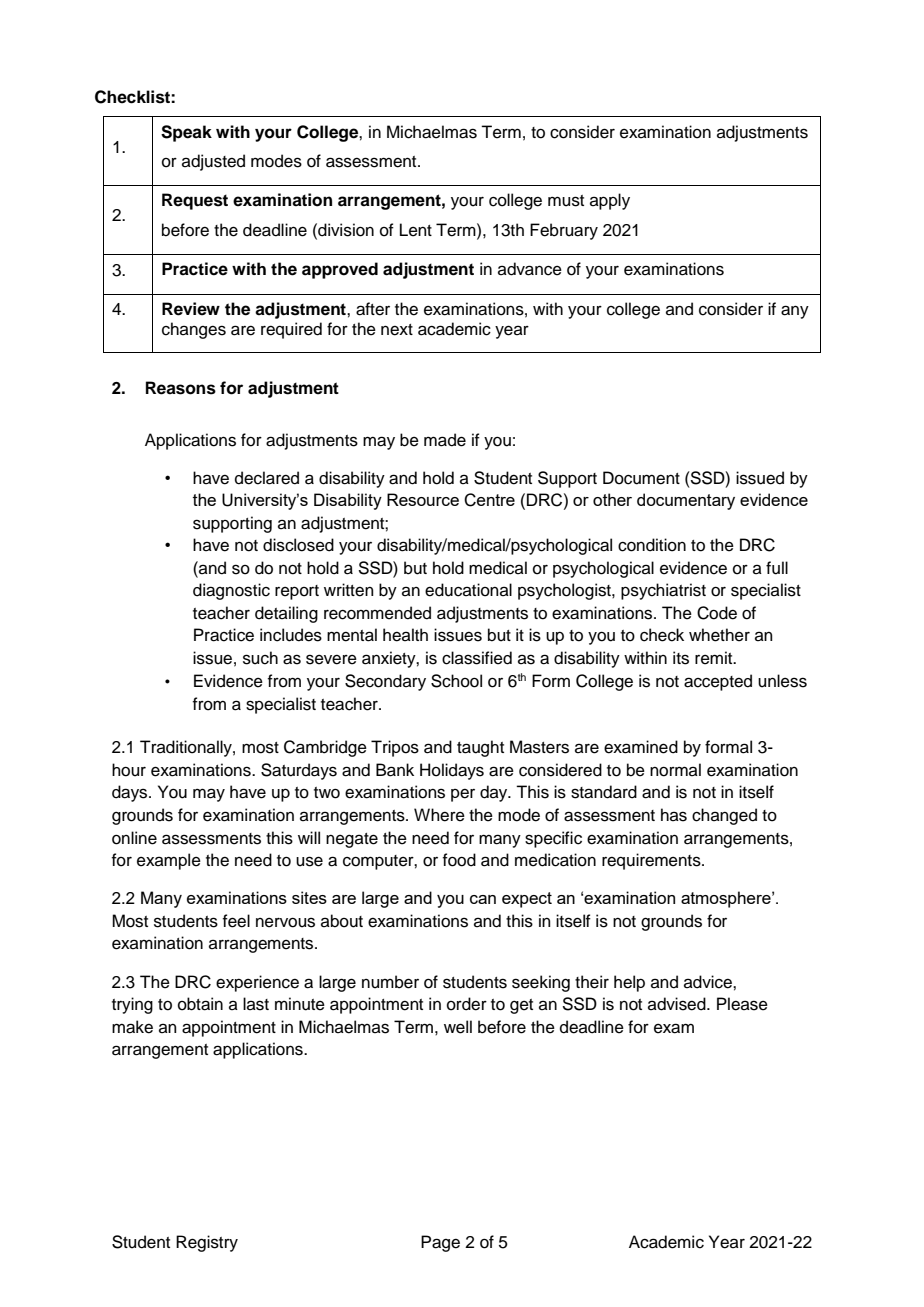  Describe the element at coordinates (678, 1004) in the page. I see `advised` at that location.
